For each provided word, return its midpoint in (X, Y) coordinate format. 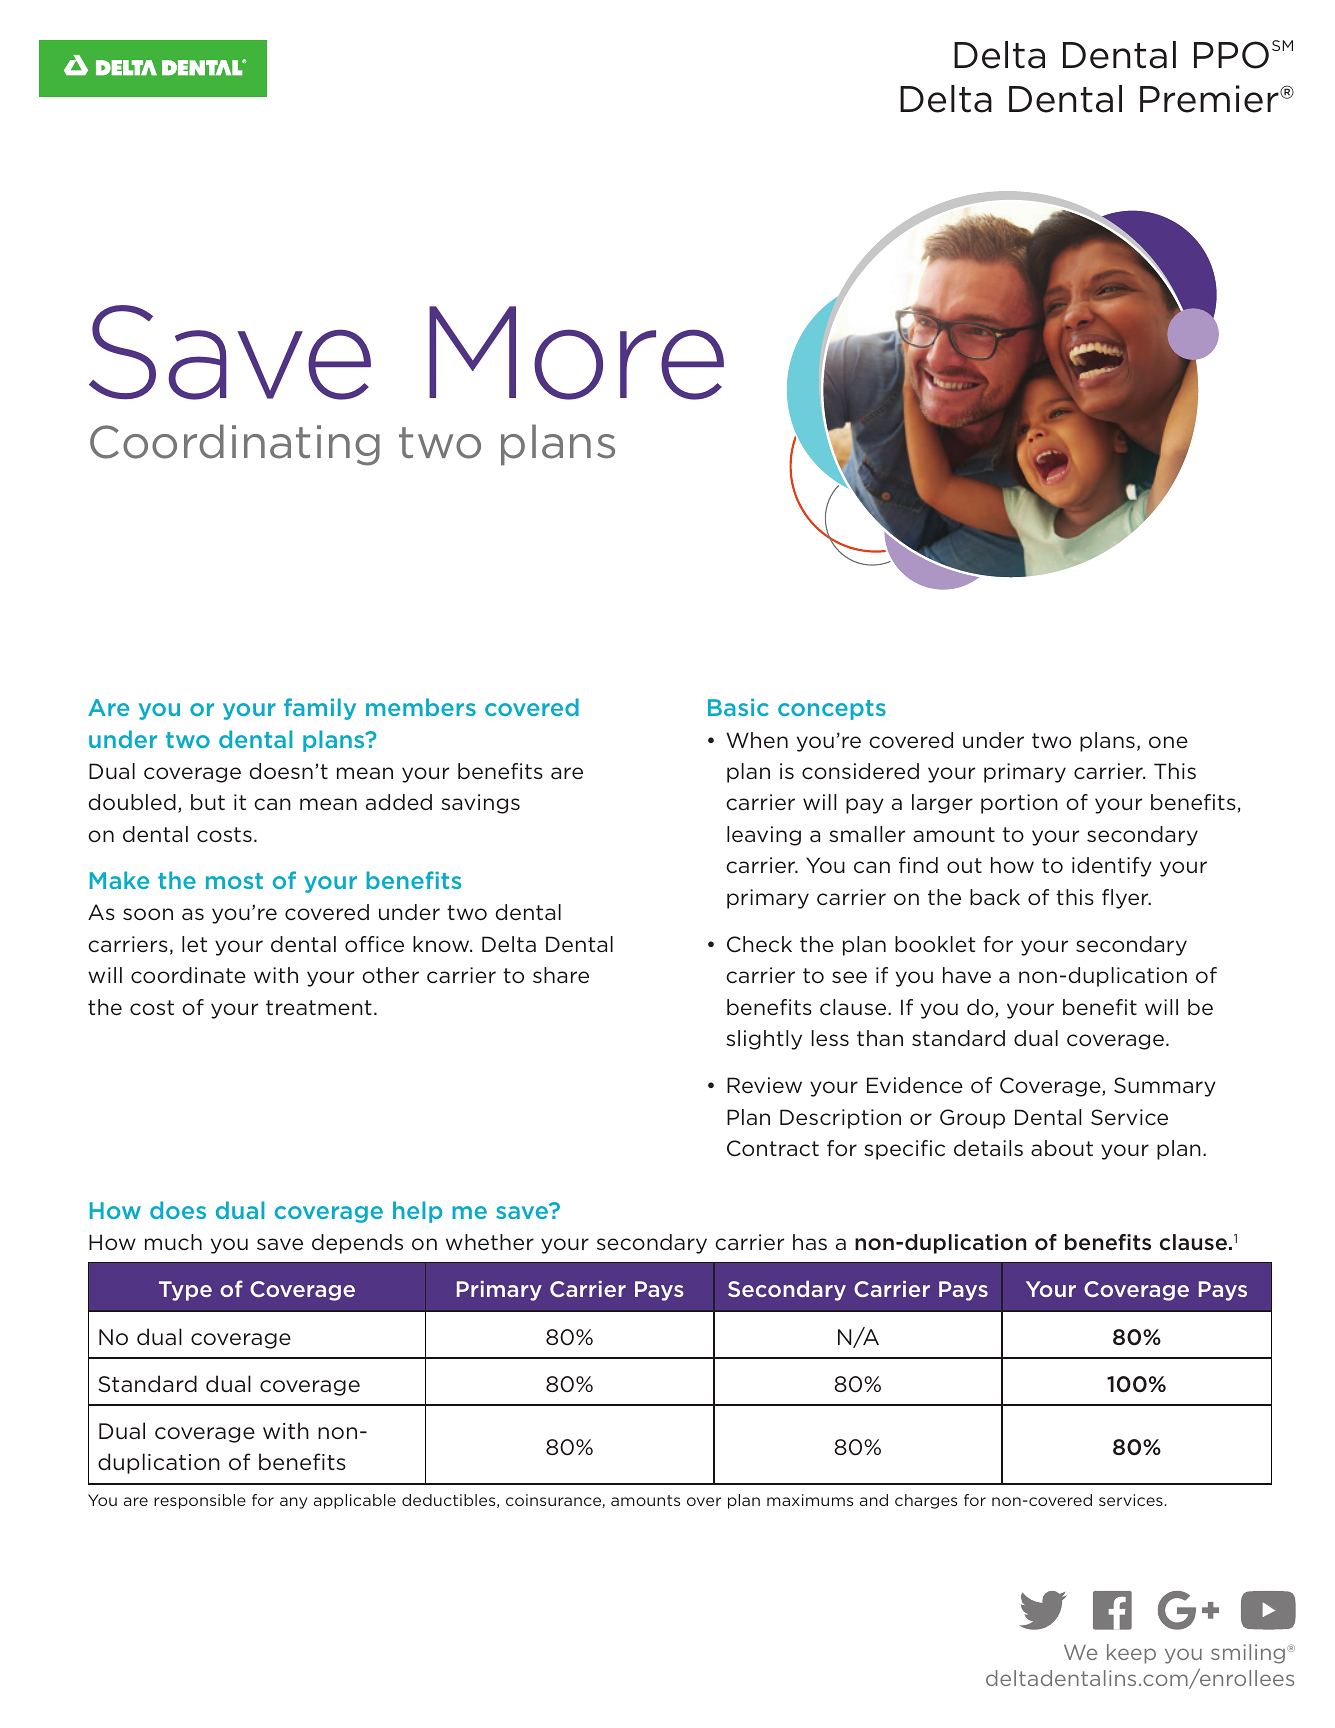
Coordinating (235, 445)
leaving (764, 836)
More (576, 353)
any (294, 1503)
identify (1112, 867)
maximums (810, 1500)
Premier (1210, 99)
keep (1131, 1654)
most (234, 881)
